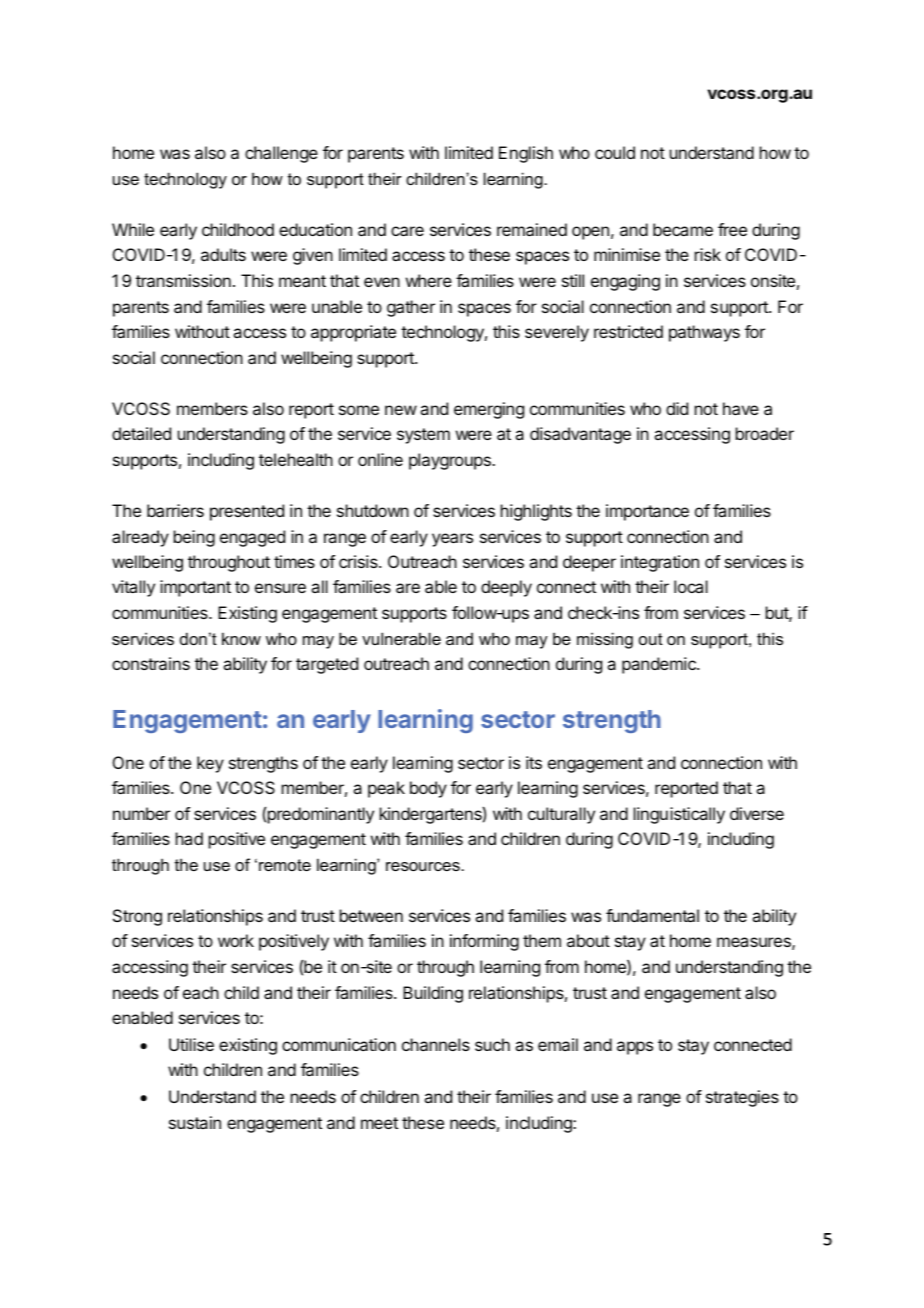 The image size is (924, 1308). Describe the element at coordinates (407, 231) in the screenshot. I see `care` at that location.
